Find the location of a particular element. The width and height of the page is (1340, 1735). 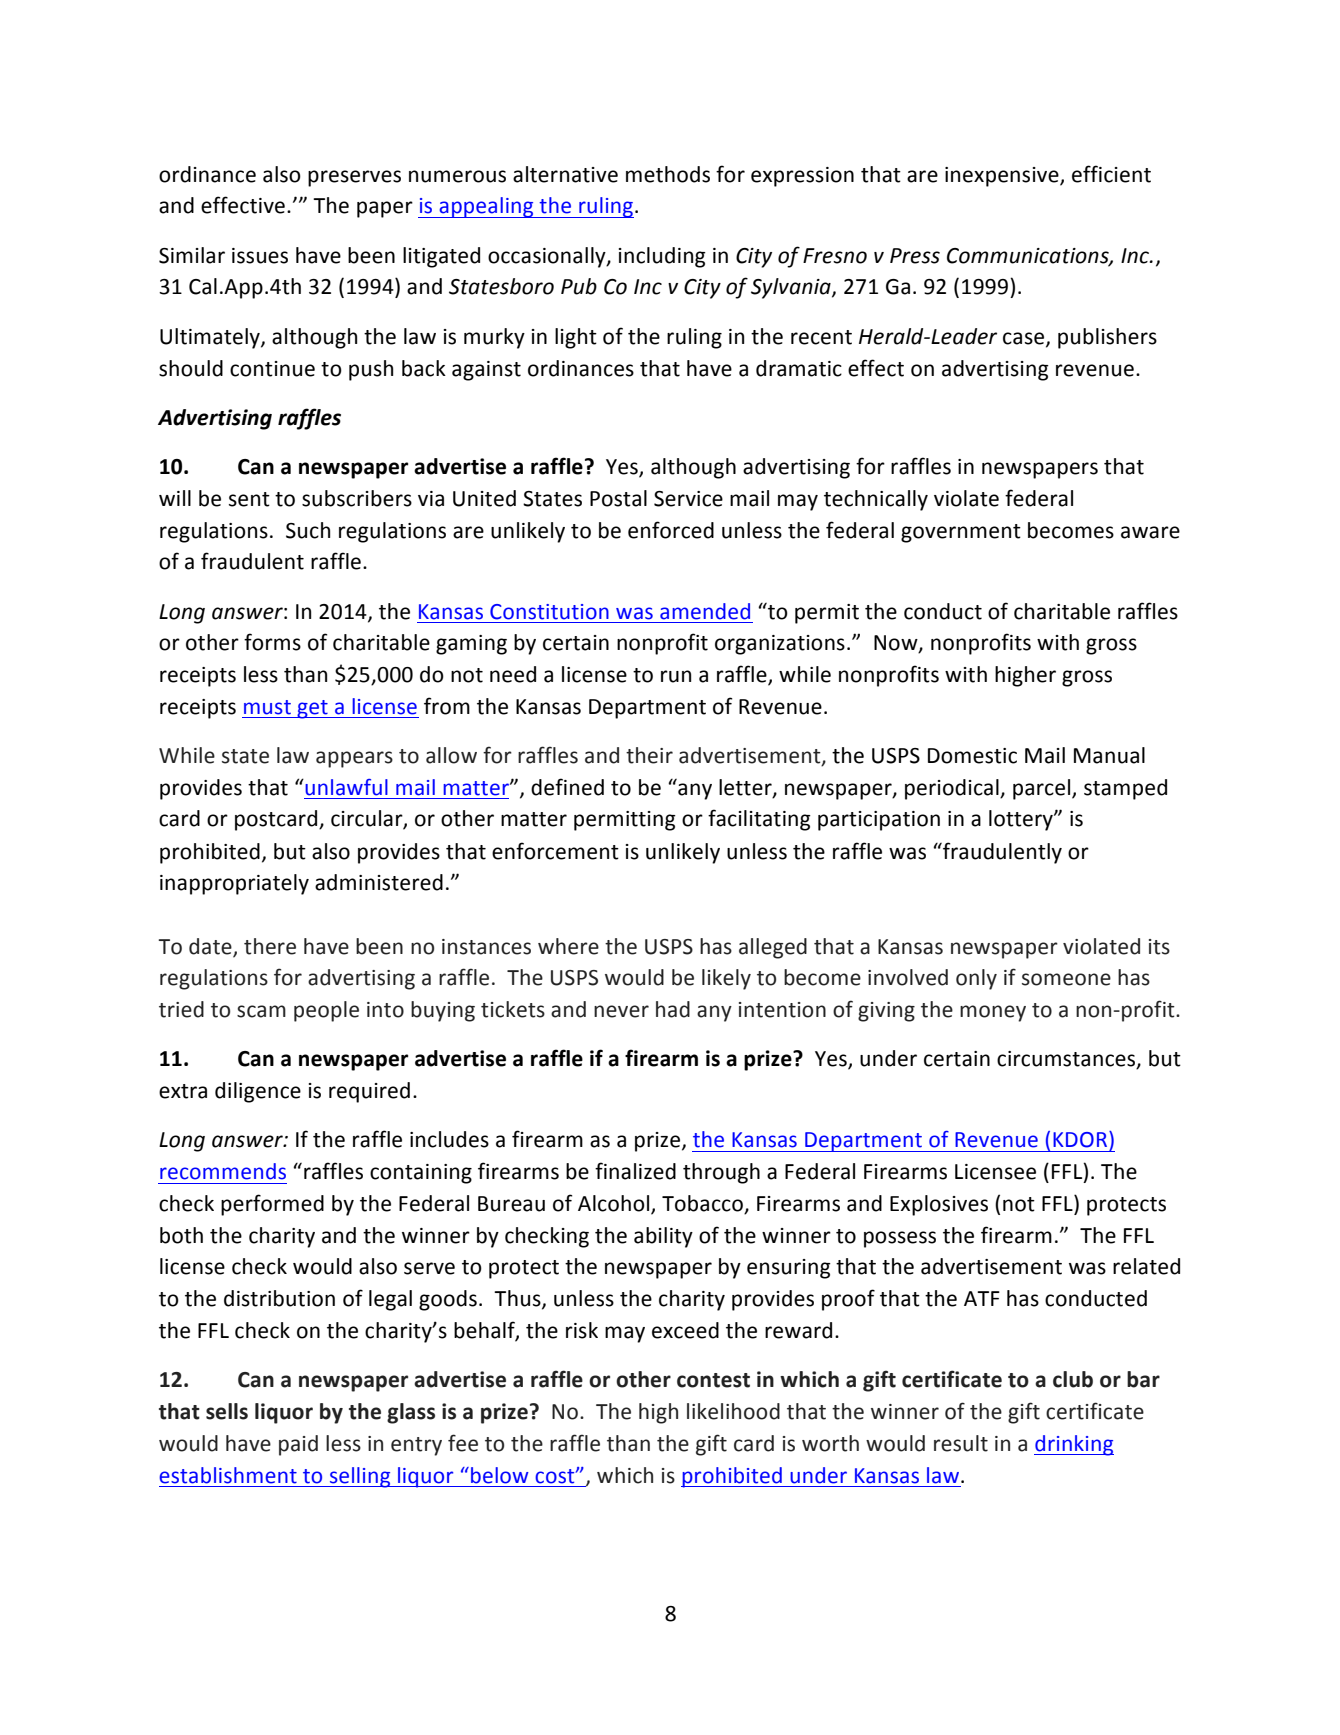

paid is located at coordinates (298, 1445).
